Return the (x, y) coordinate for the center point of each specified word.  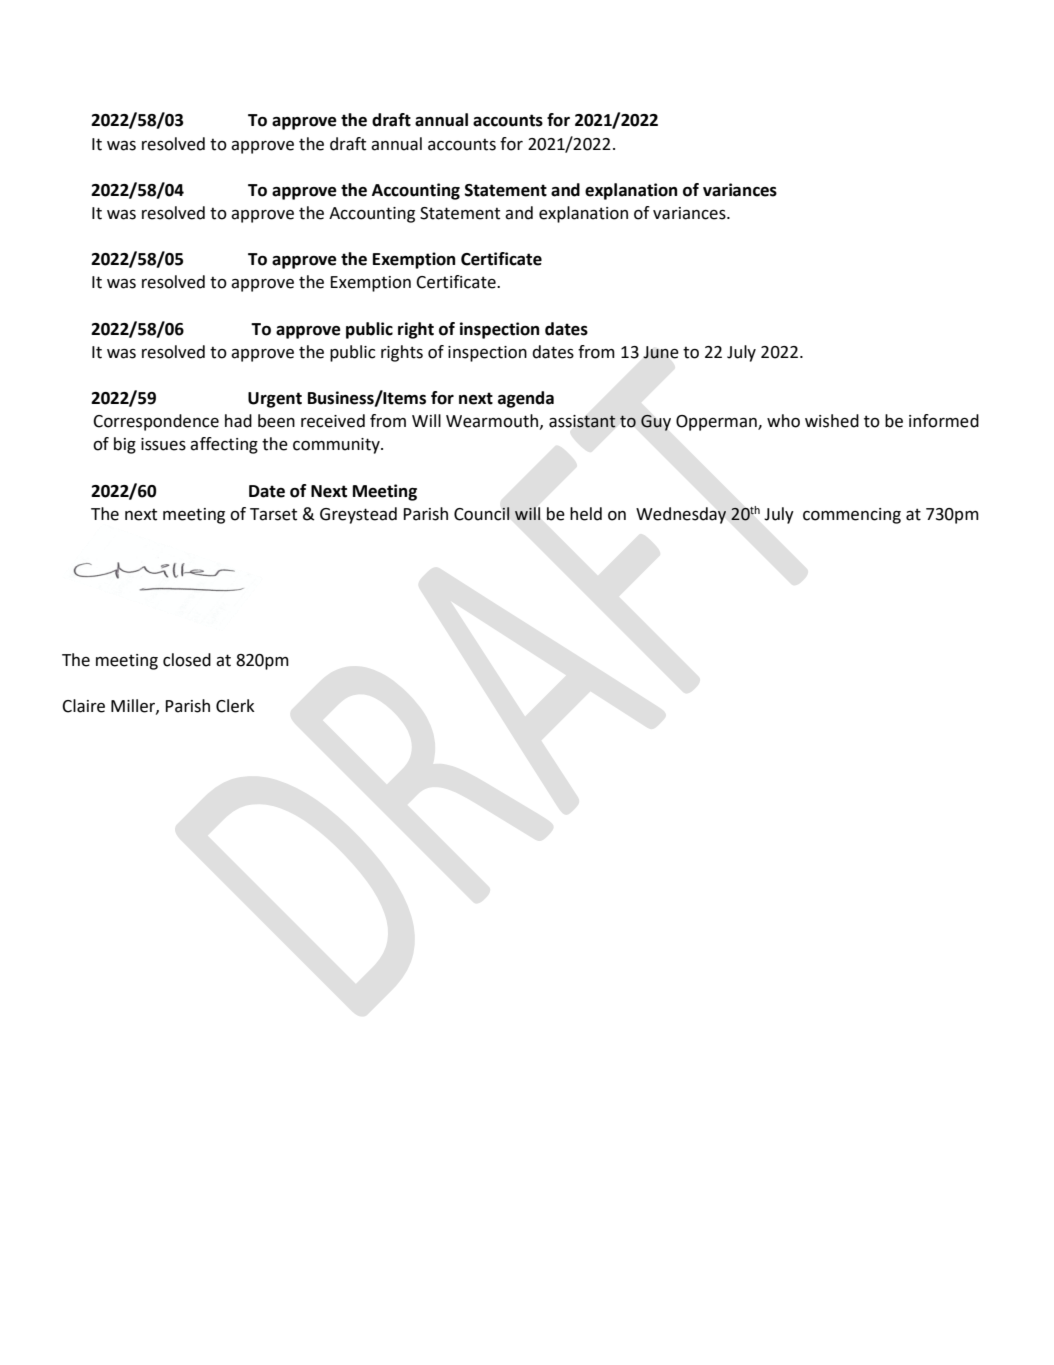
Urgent (275, 400)
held (586, 514)
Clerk (235, 706)
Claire (83, 706)
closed (187, 660)
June (661, 352)
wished (832, 421)
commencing (852, 516)
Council (482, 514)
